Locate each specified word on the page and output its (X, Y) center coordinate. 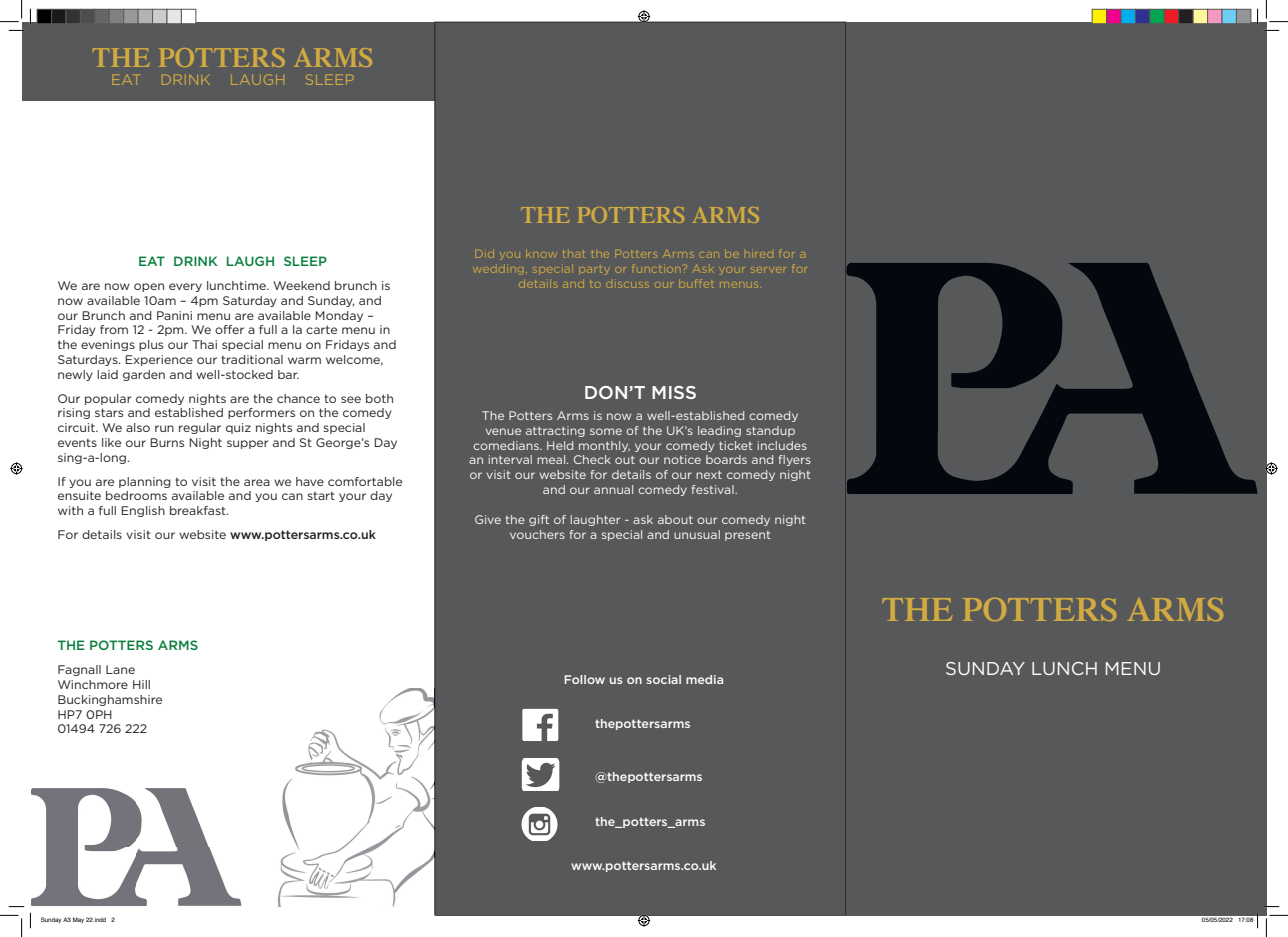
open (149, 287)
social (663, 679)
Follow (584, 679)
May (78, 920)
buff (690, 283)
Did (485, 254)
